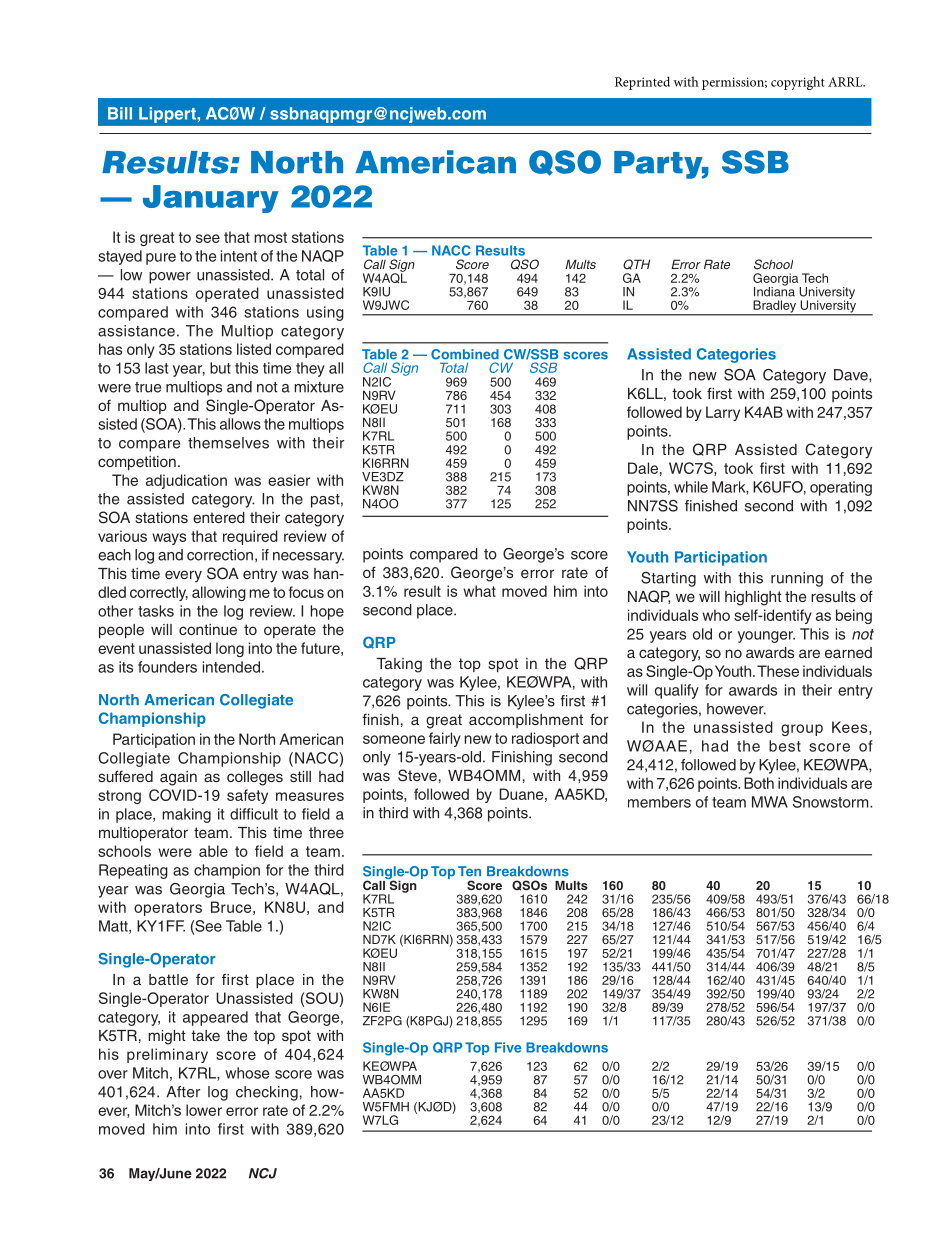  What do you see at coordinates (770, 802) in the screenshot?
I see `MWA` at bounding box center [770, 802].
